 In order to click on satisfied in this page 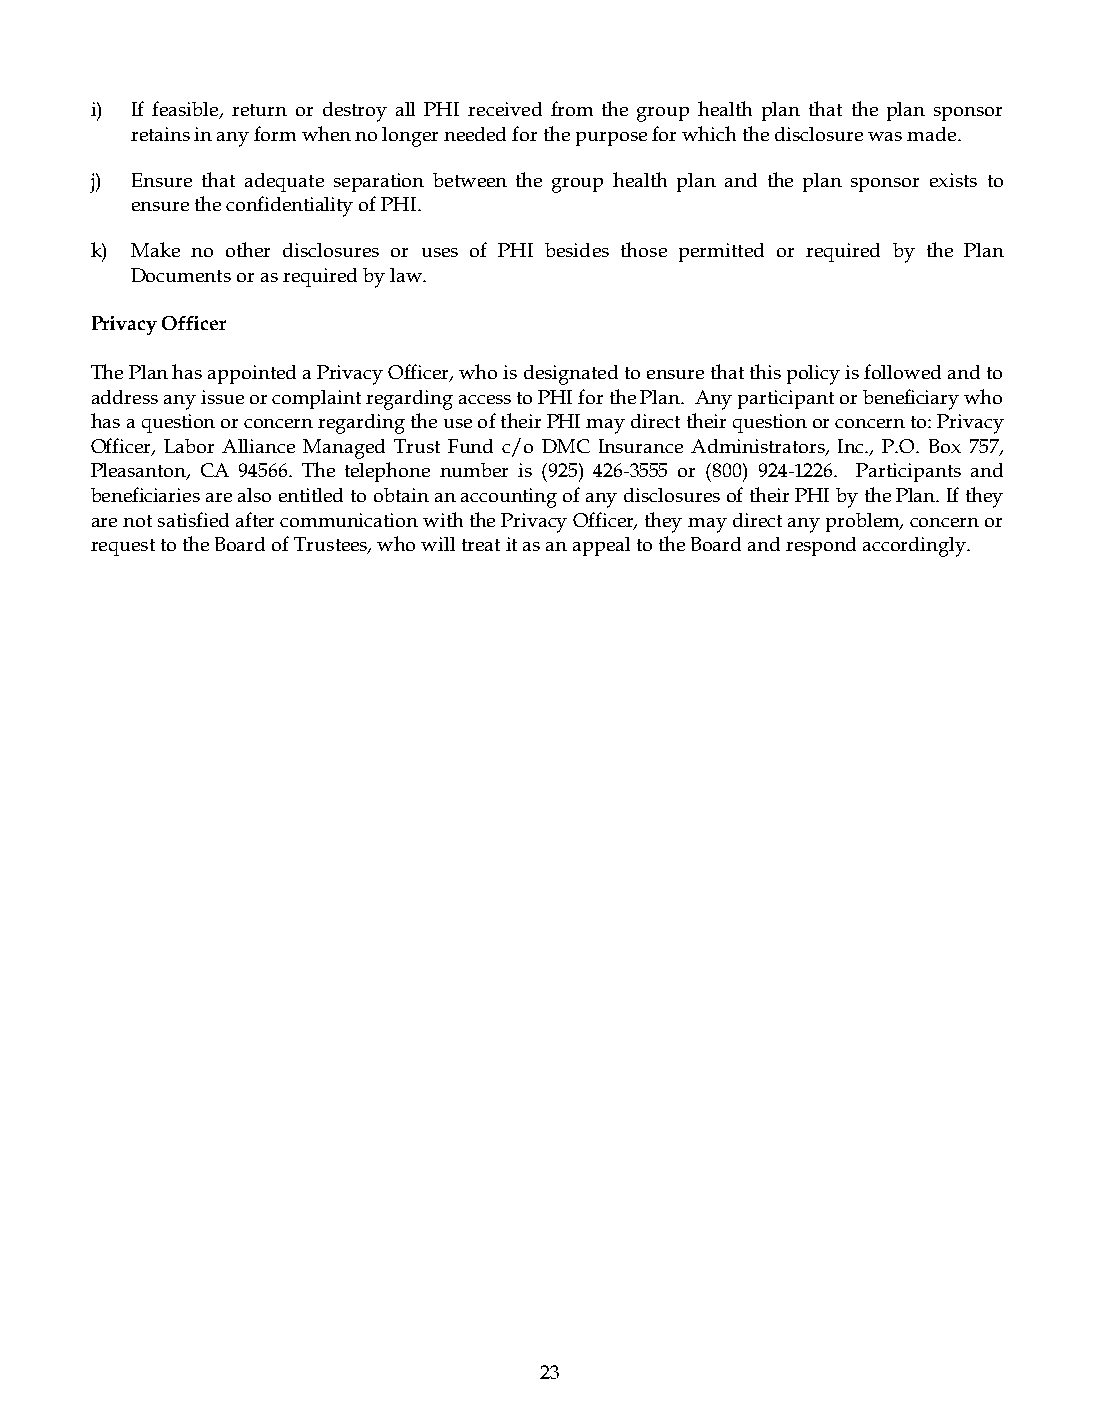, I will do `click(193, 519)`.
